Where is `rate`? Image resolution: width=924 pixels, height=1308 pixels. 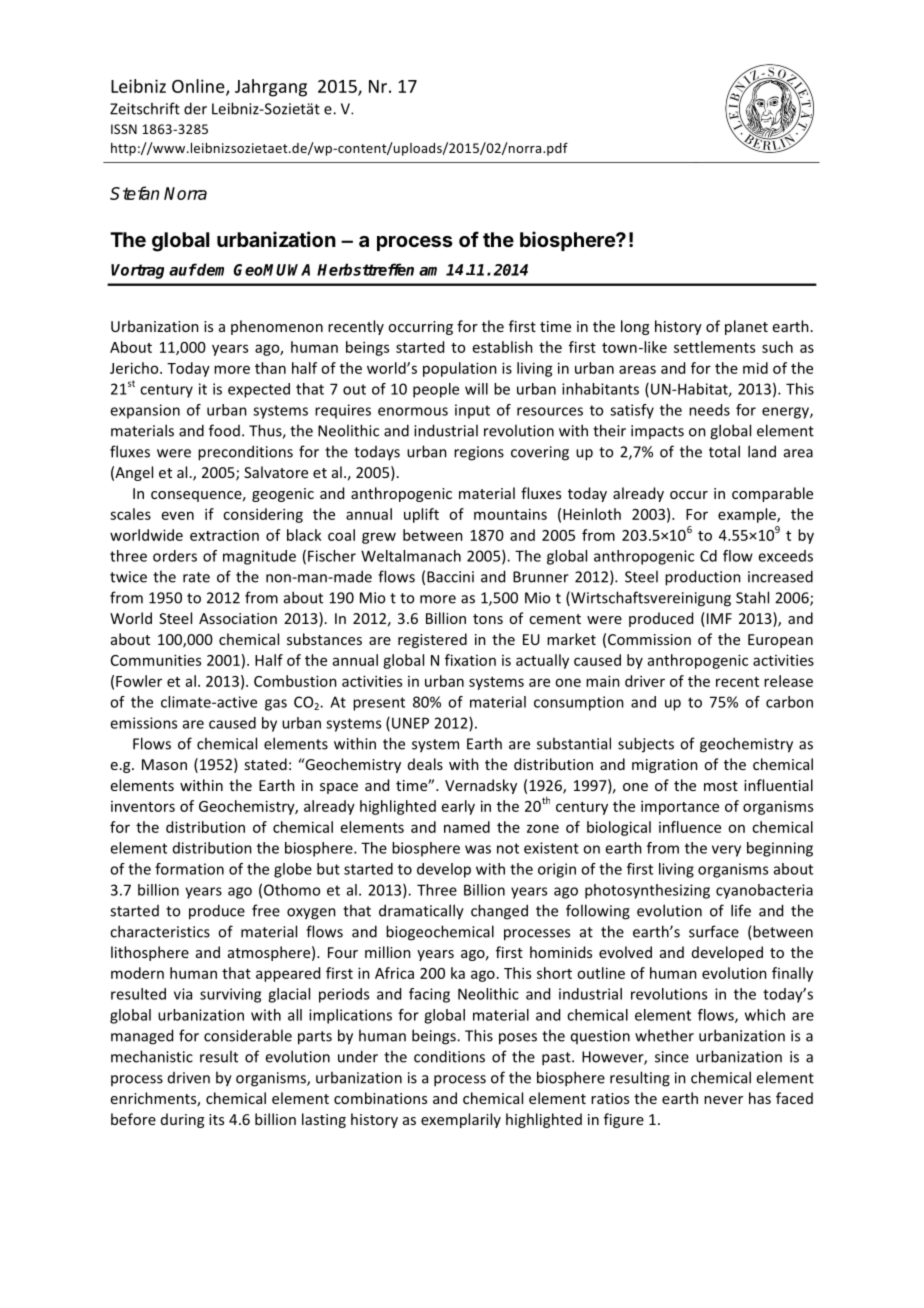
rate is located at coordinates (196, 577).
